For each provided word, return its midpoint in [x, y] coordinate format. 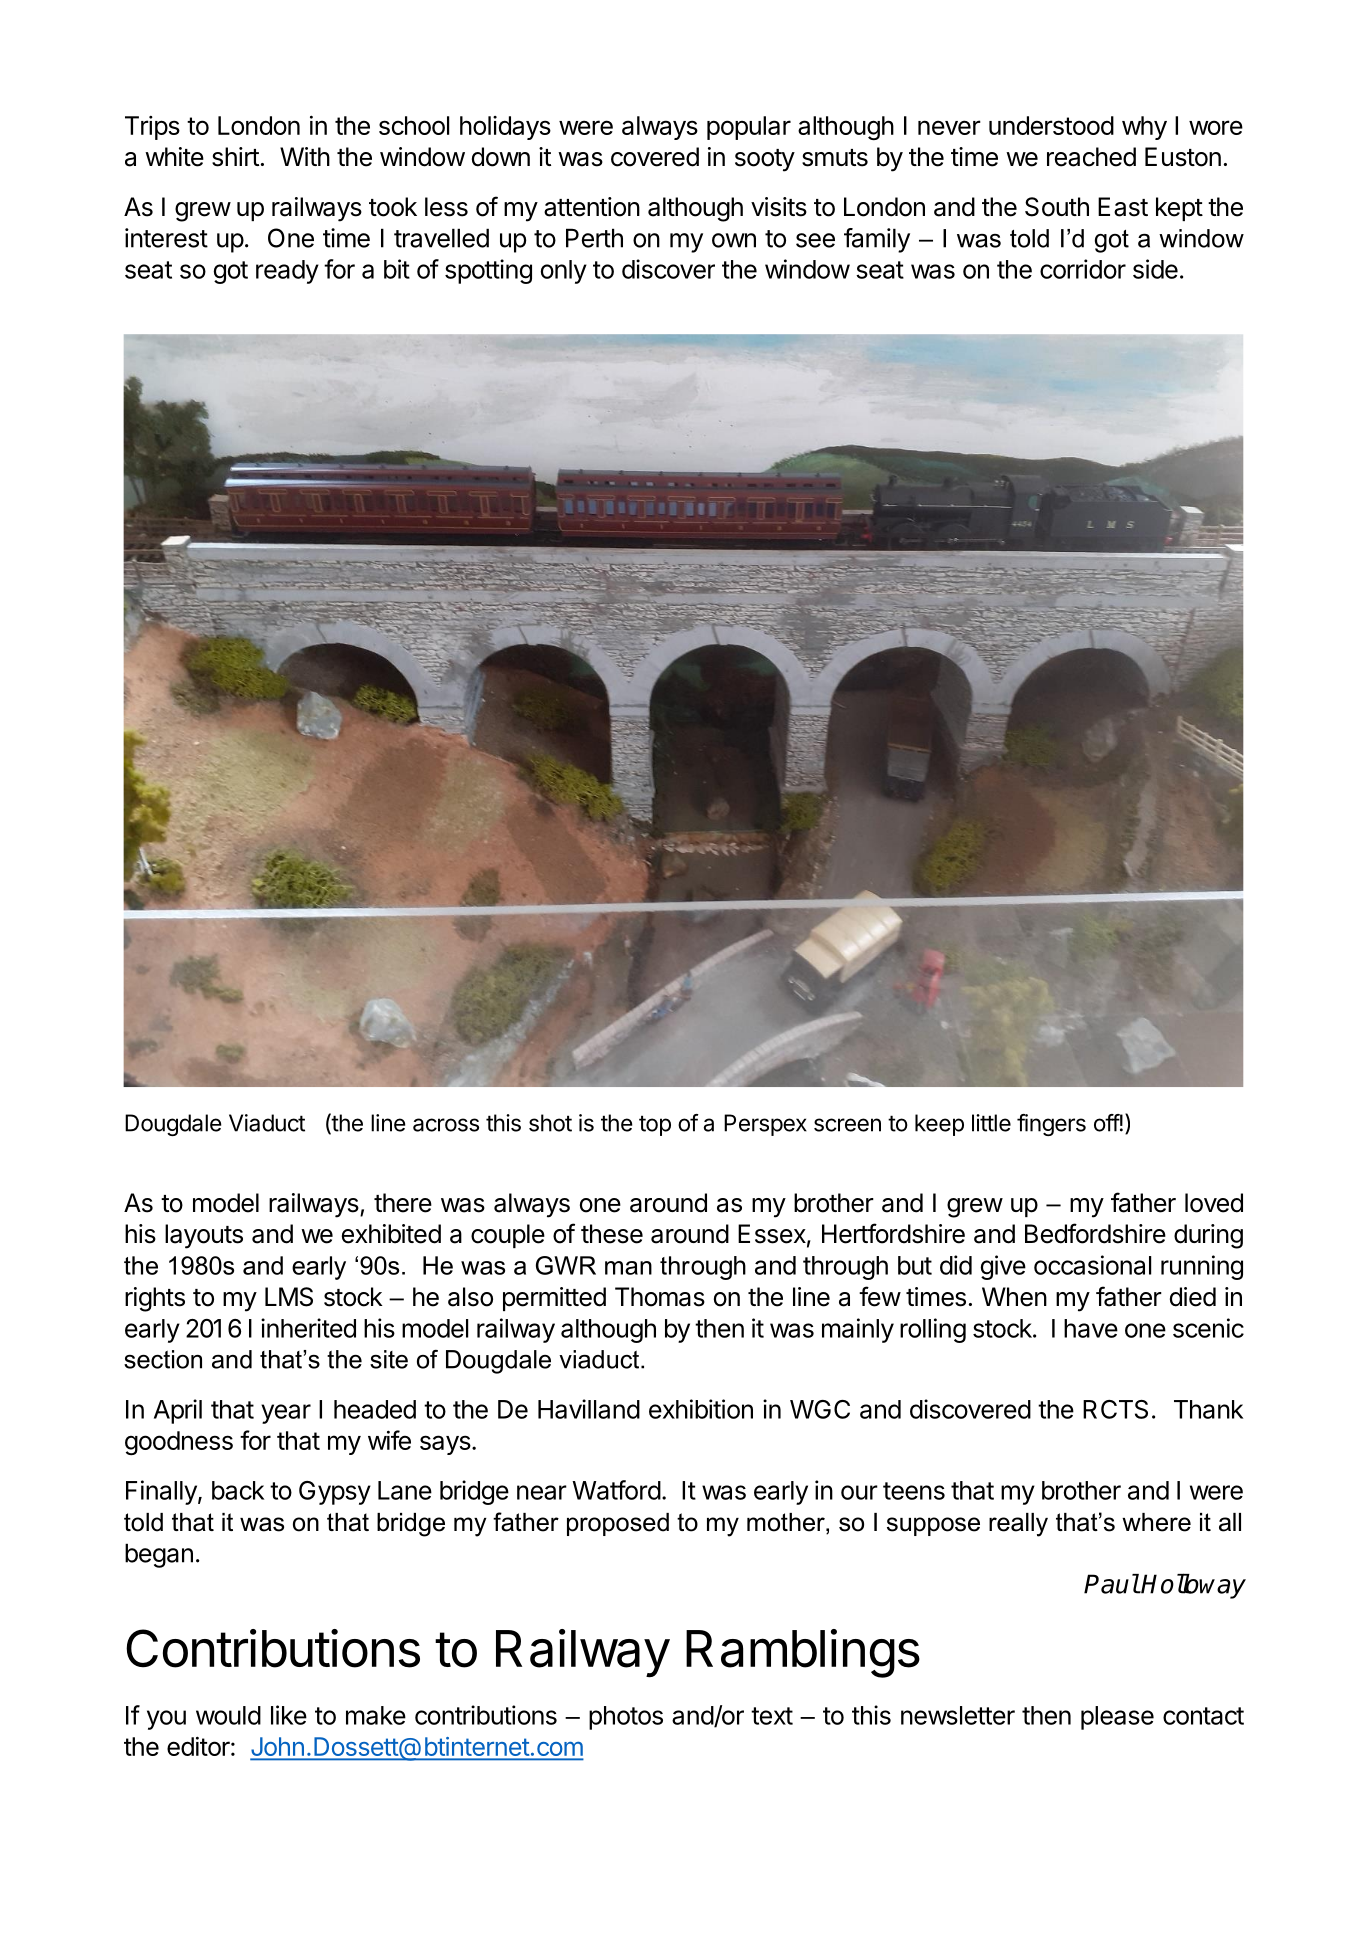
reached [1091, 157]
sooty [765, 160]
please [1117, 1718]
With [305, 156]
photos [626, 1718]
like [289, 1715]
